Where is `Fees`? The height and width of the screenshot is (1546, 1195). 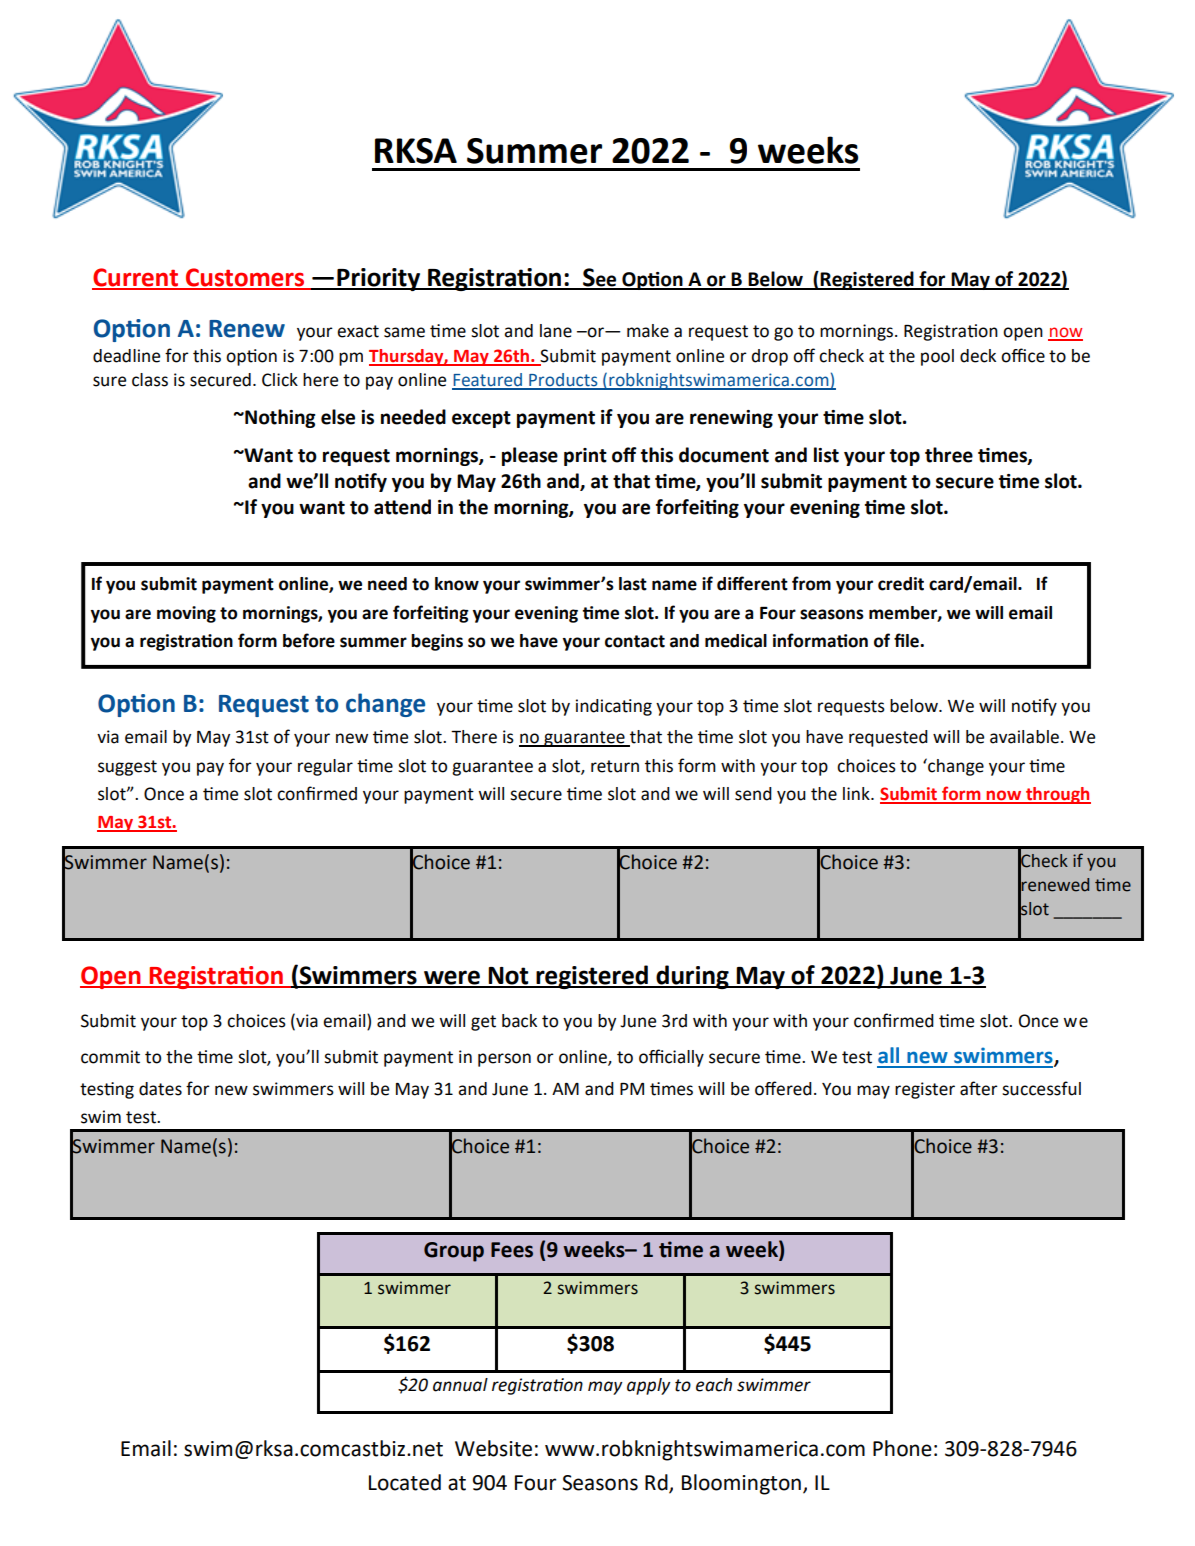
Fees is located at coordinates (512, 1250).
